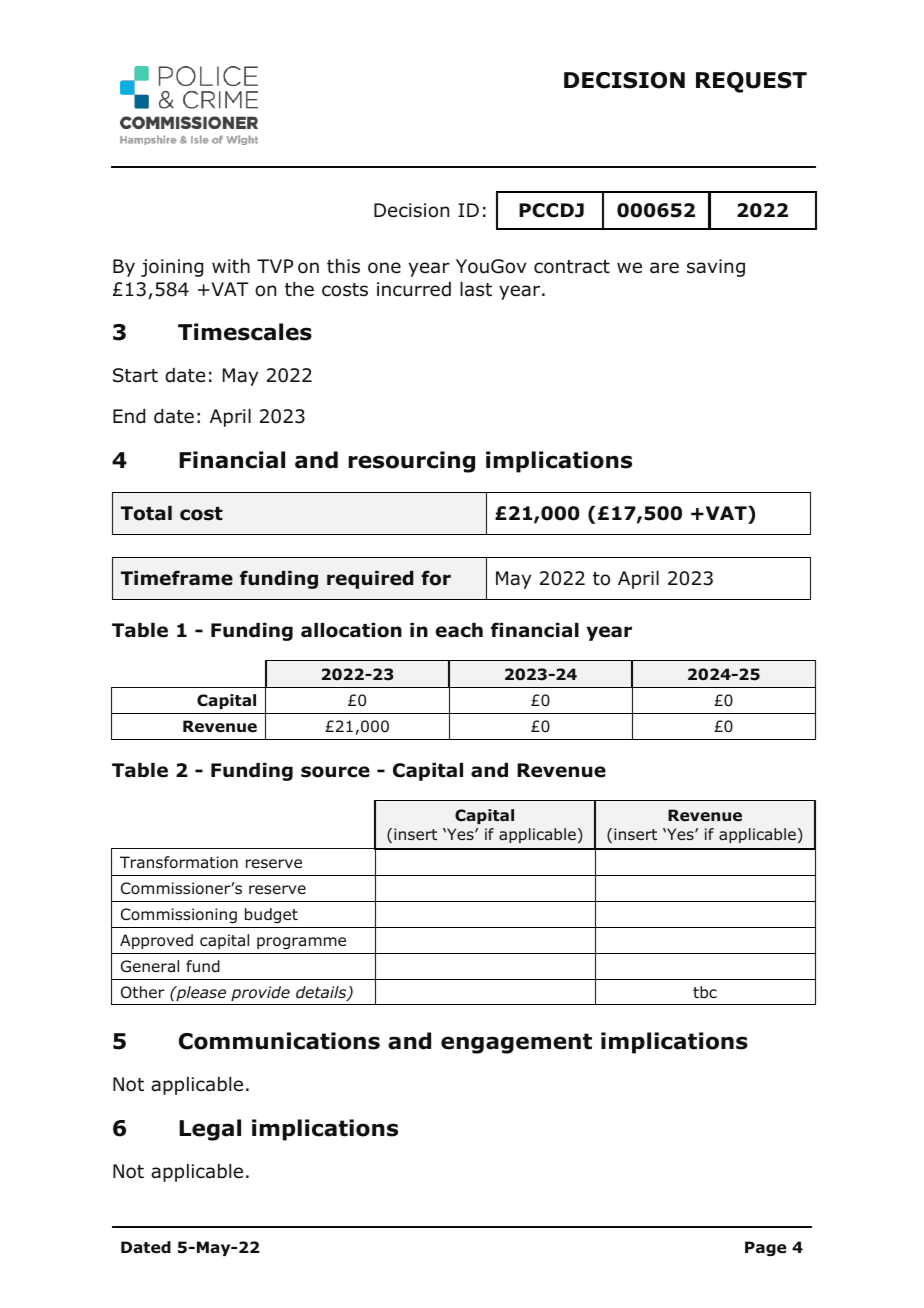 This screenshot has width=924, height=1308. What do you see at coordinates (179, 915) in the screenshot?
I see `Commissioning` at bounding box center [179, 915].
